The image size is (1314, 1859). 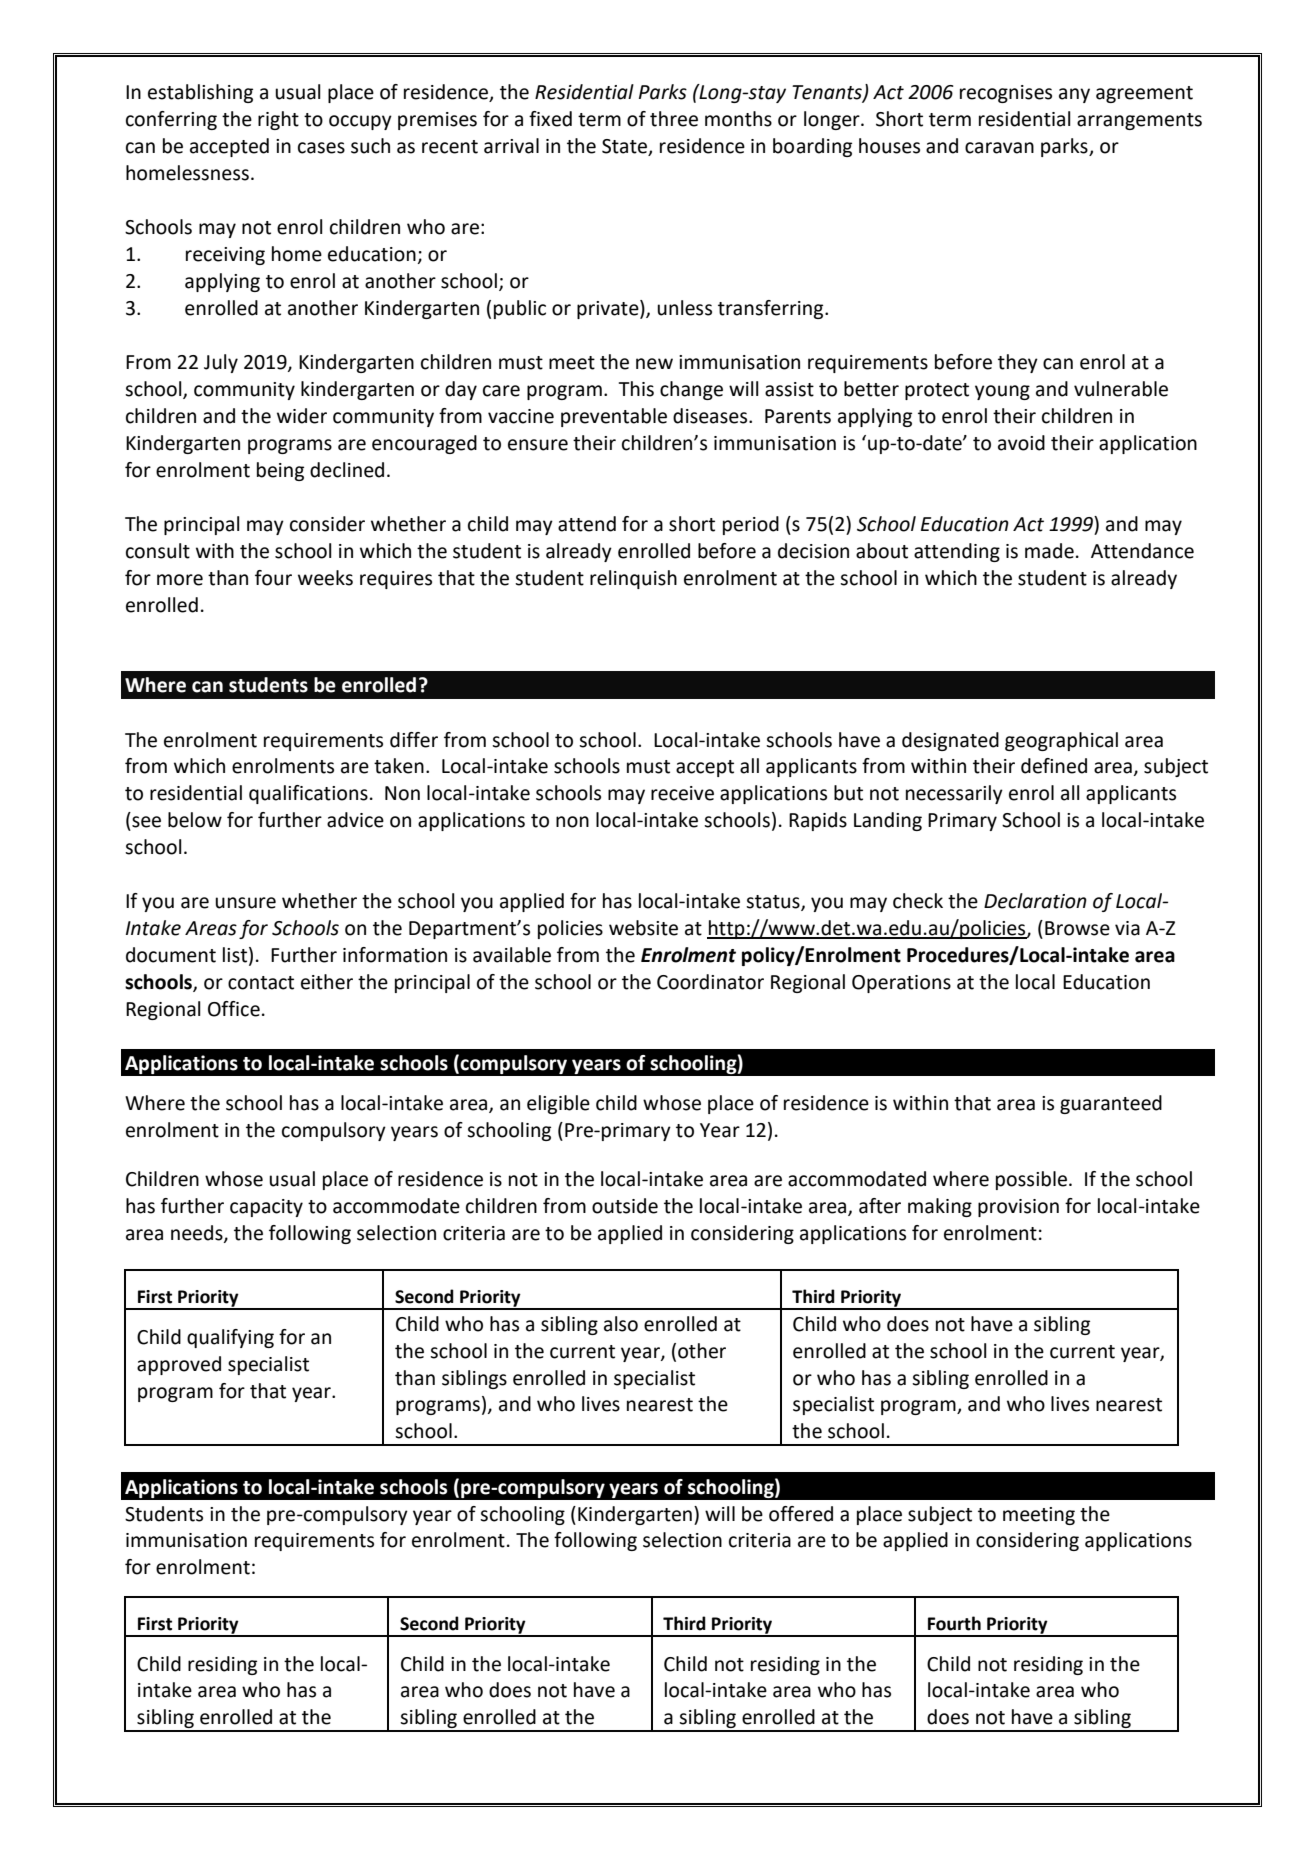 What do you see at coordinates (308, 794) in the image?
I see `qualifications` at bounding box center [308, 794].
